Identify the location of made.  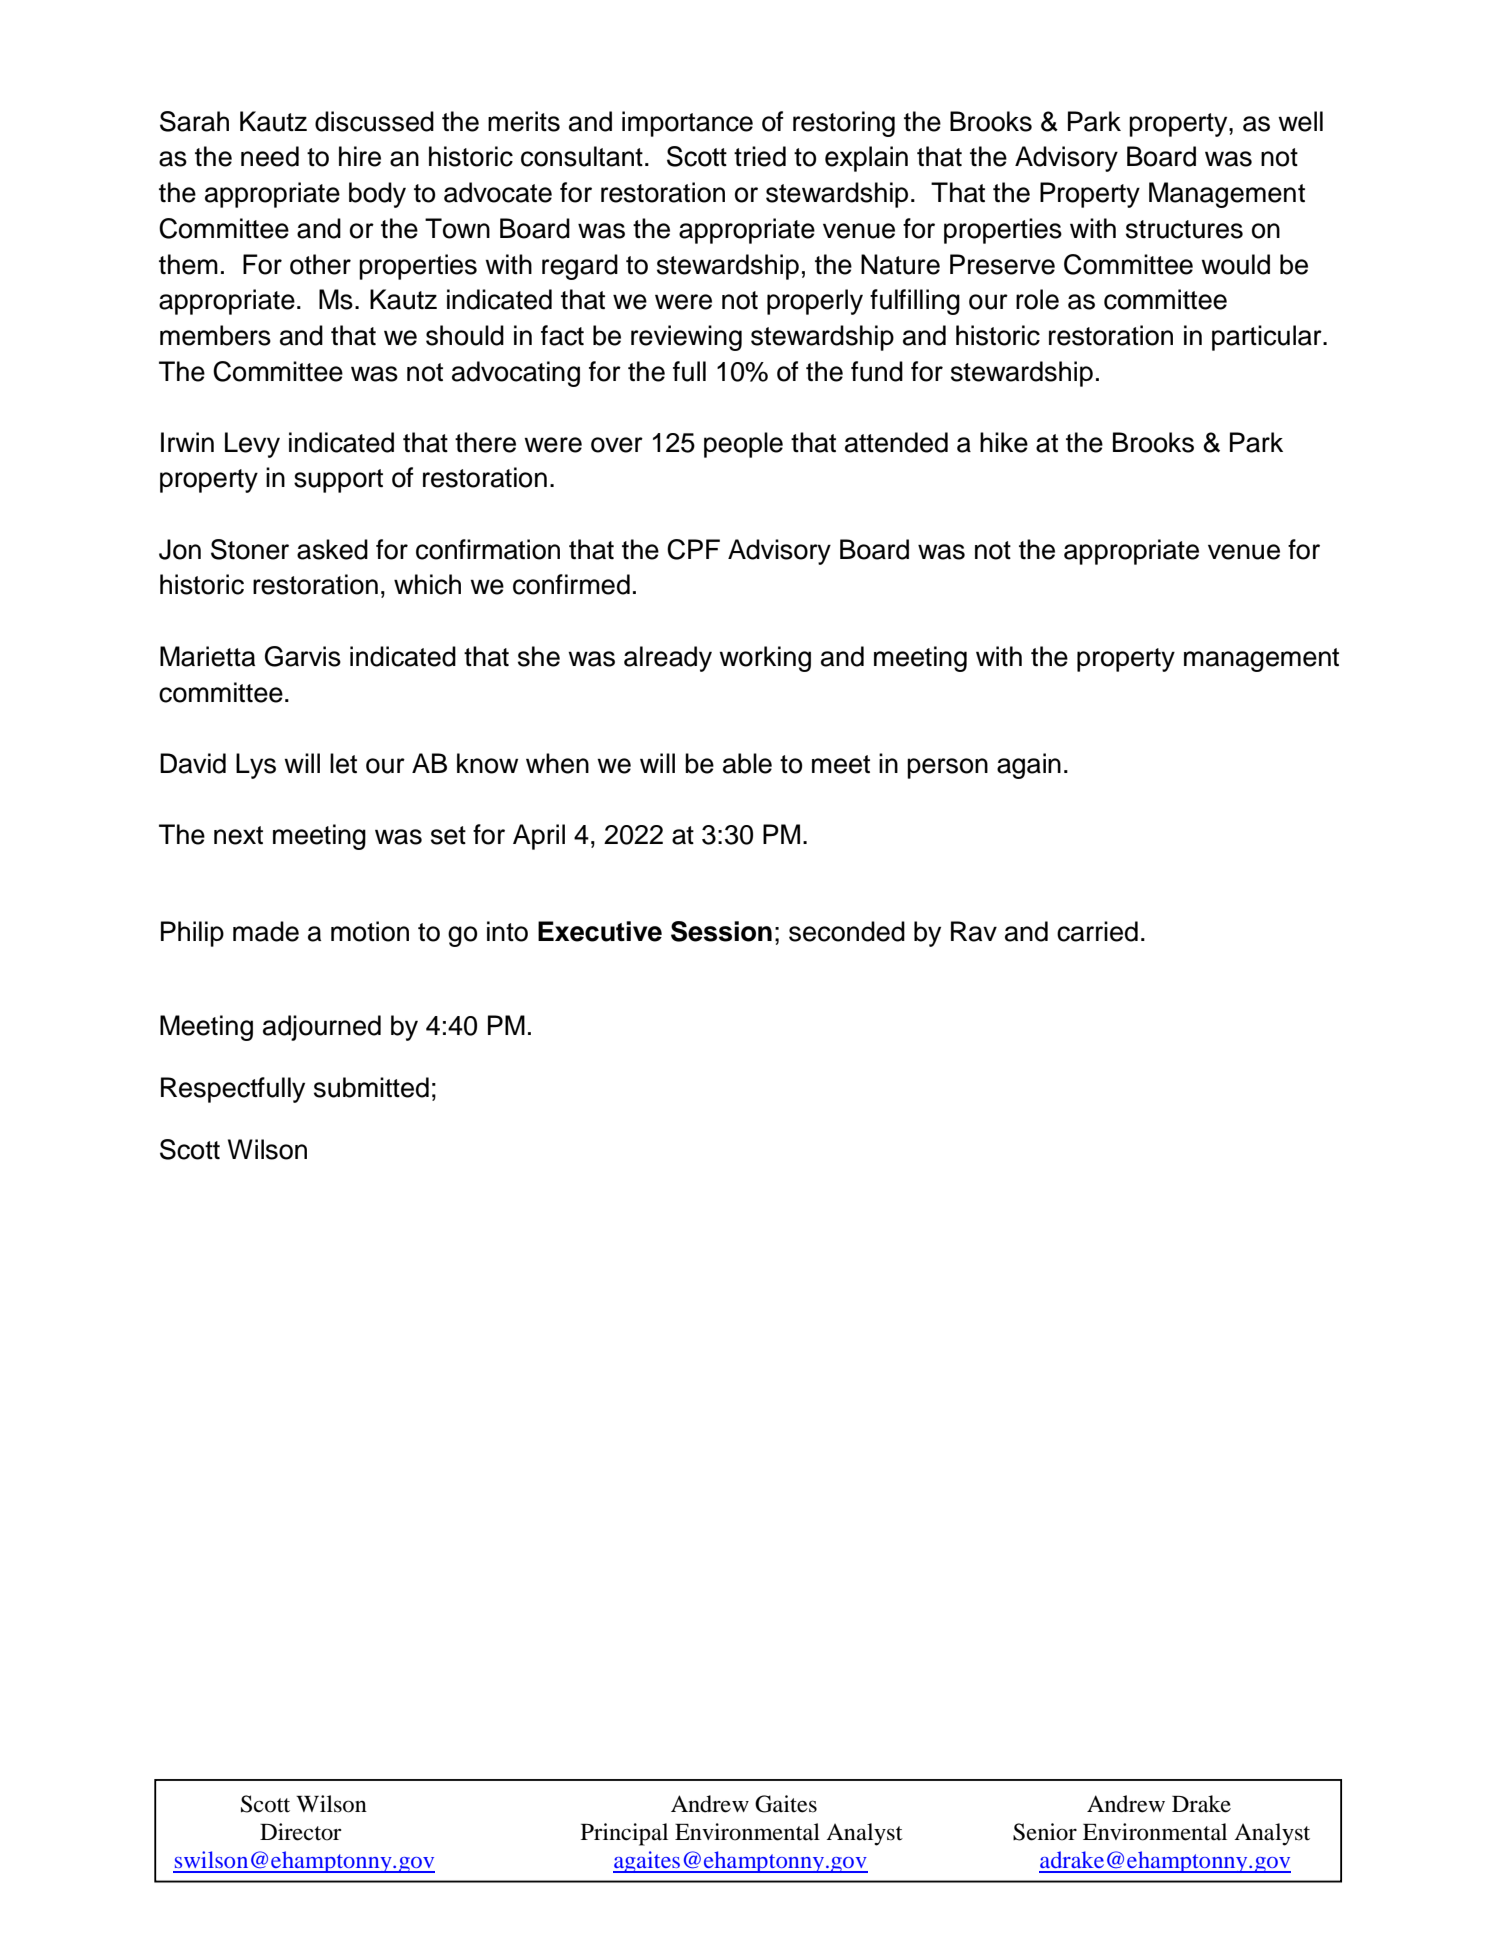
(266, 931).
